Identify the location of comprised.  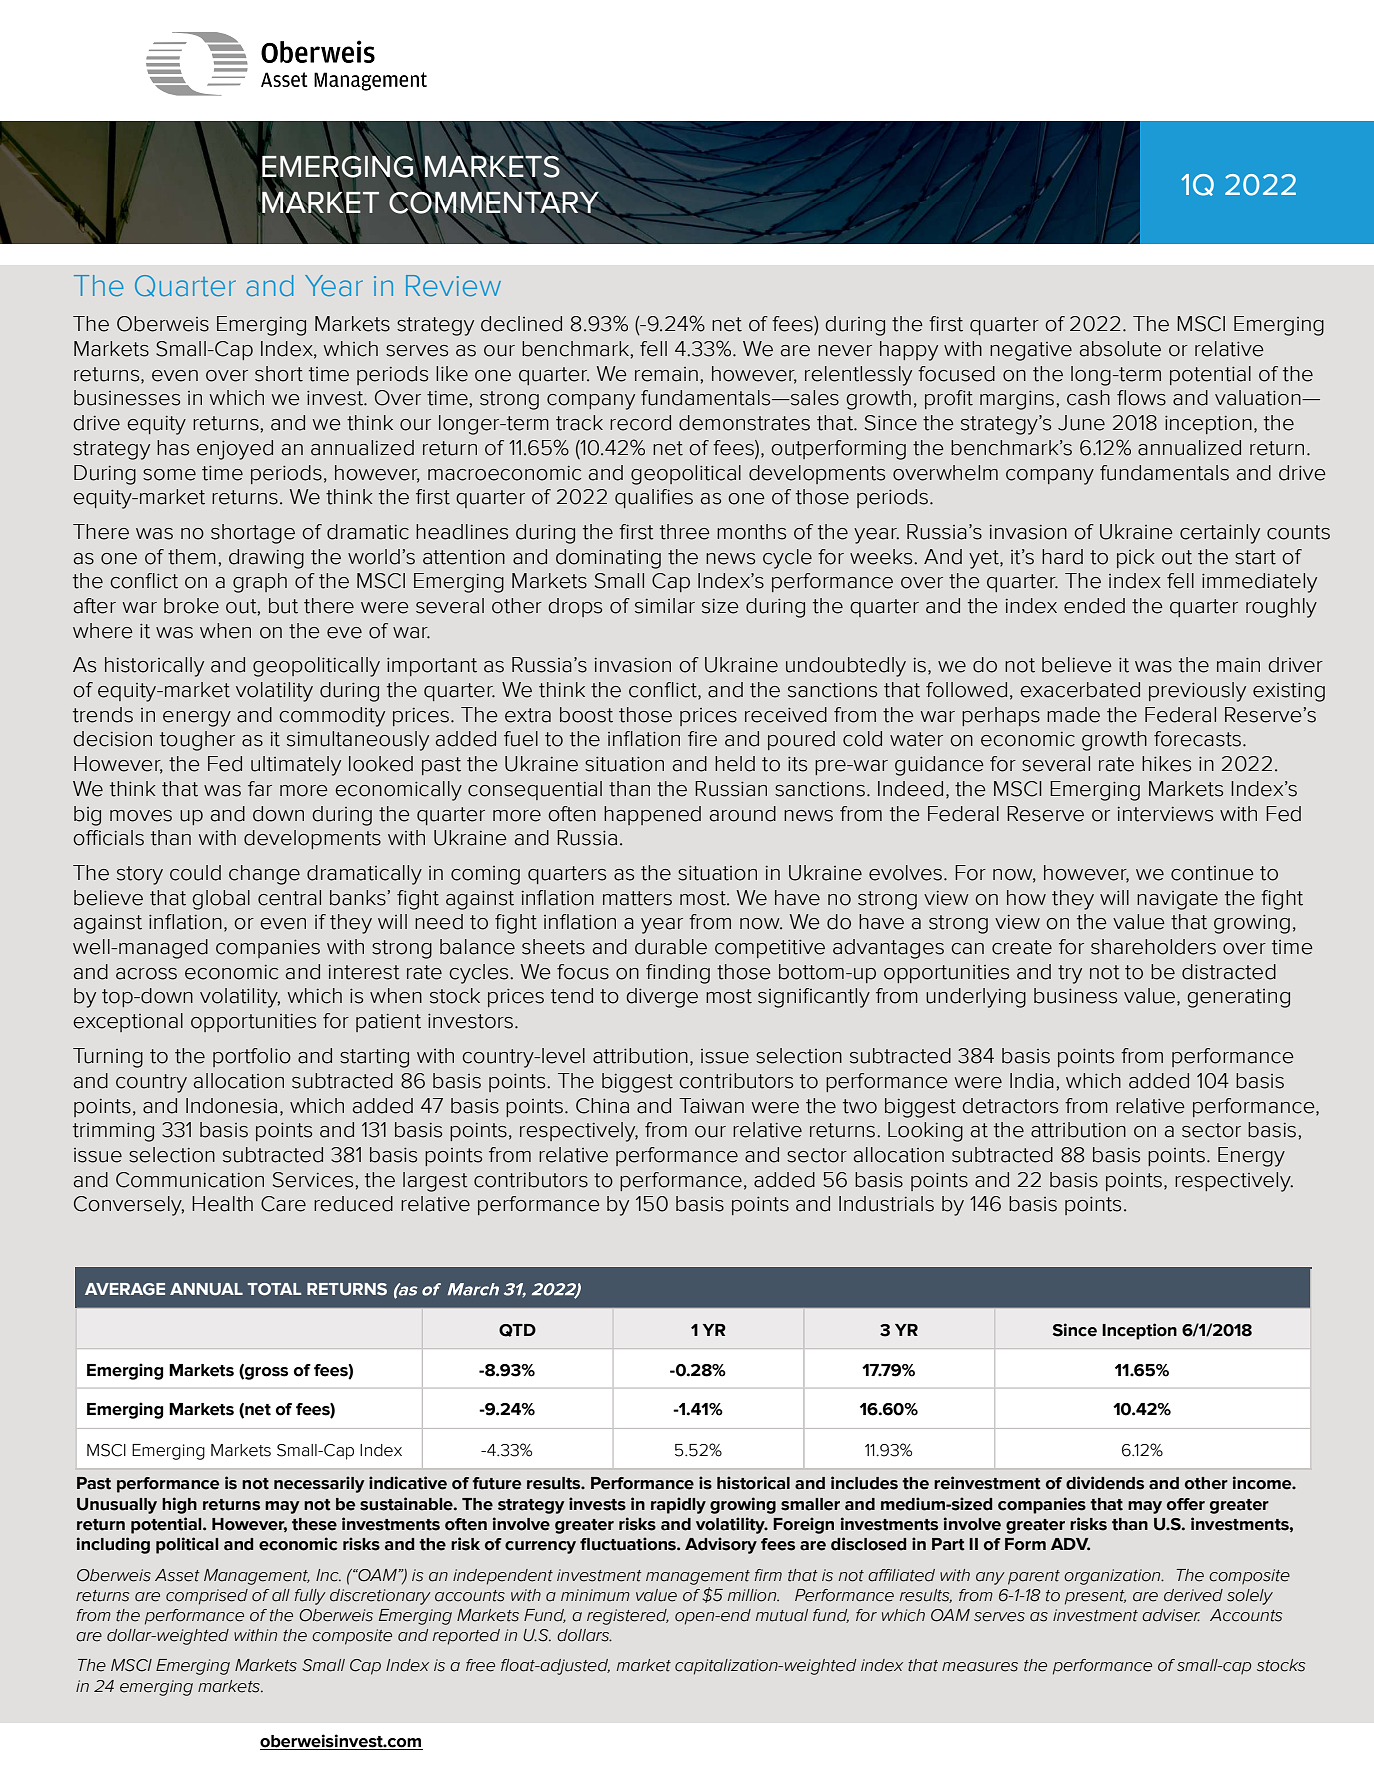
(207, 1597).
